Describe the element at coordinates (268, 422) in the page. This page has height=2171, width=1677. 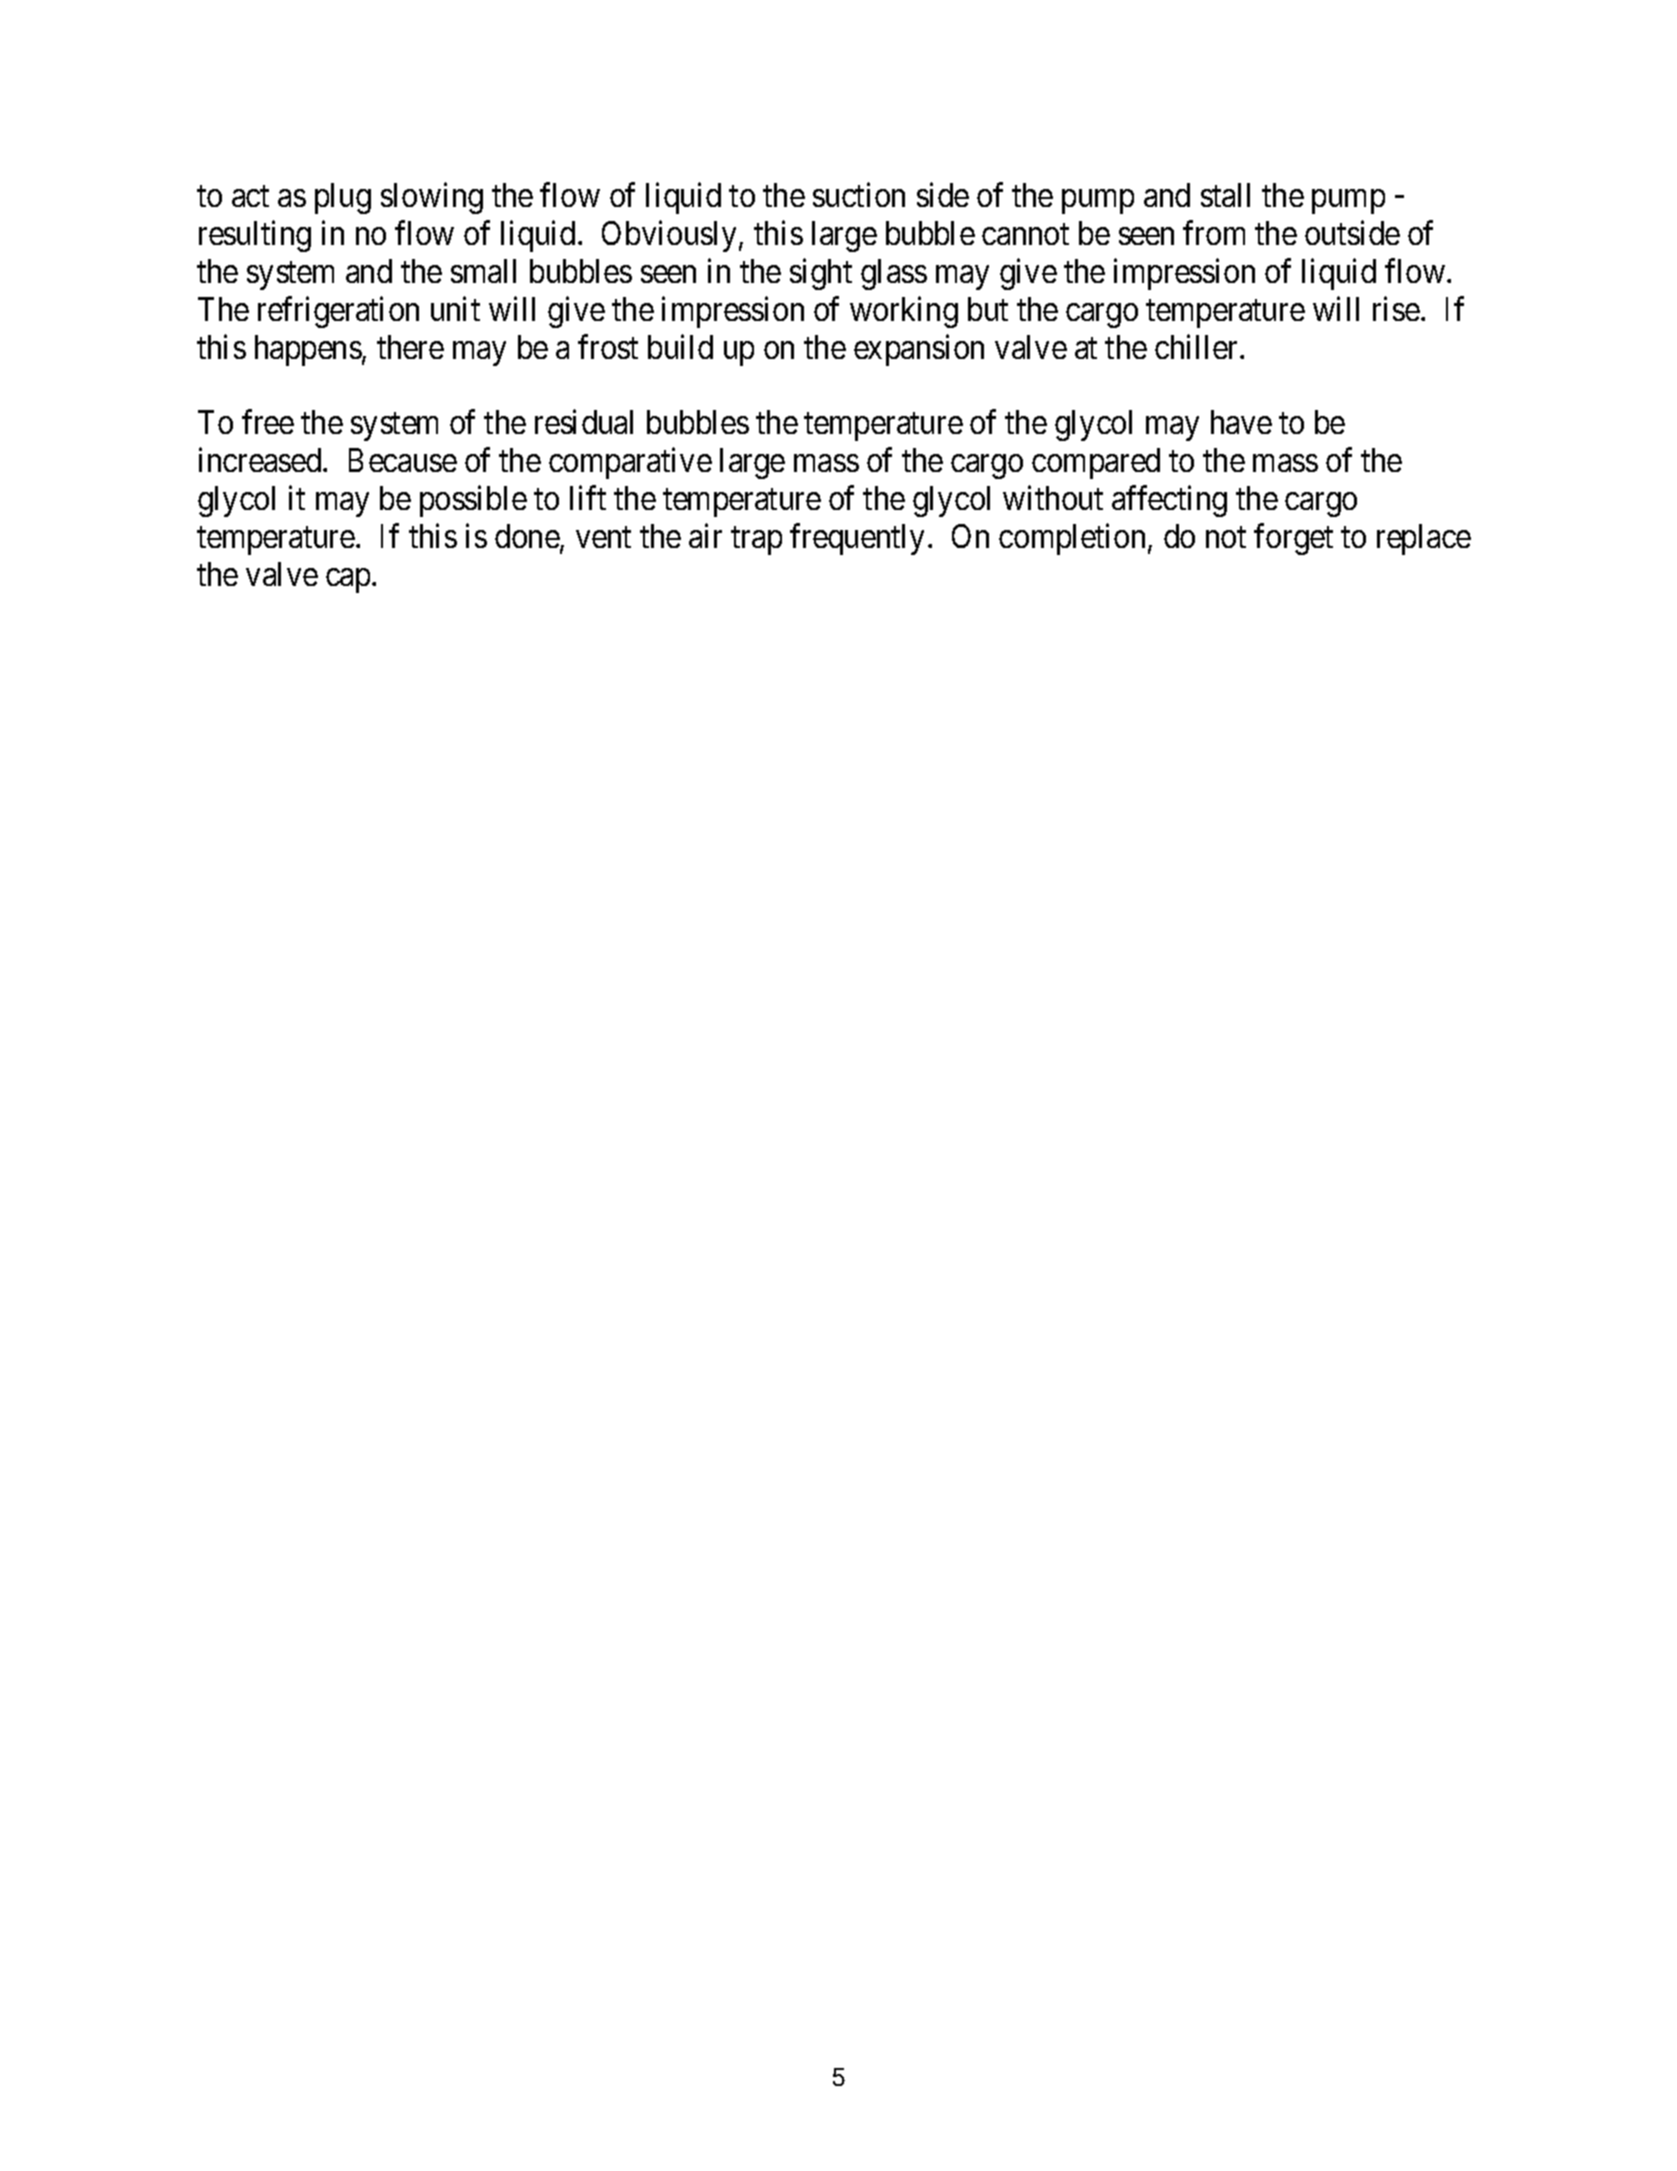
I see `free` at that location.
